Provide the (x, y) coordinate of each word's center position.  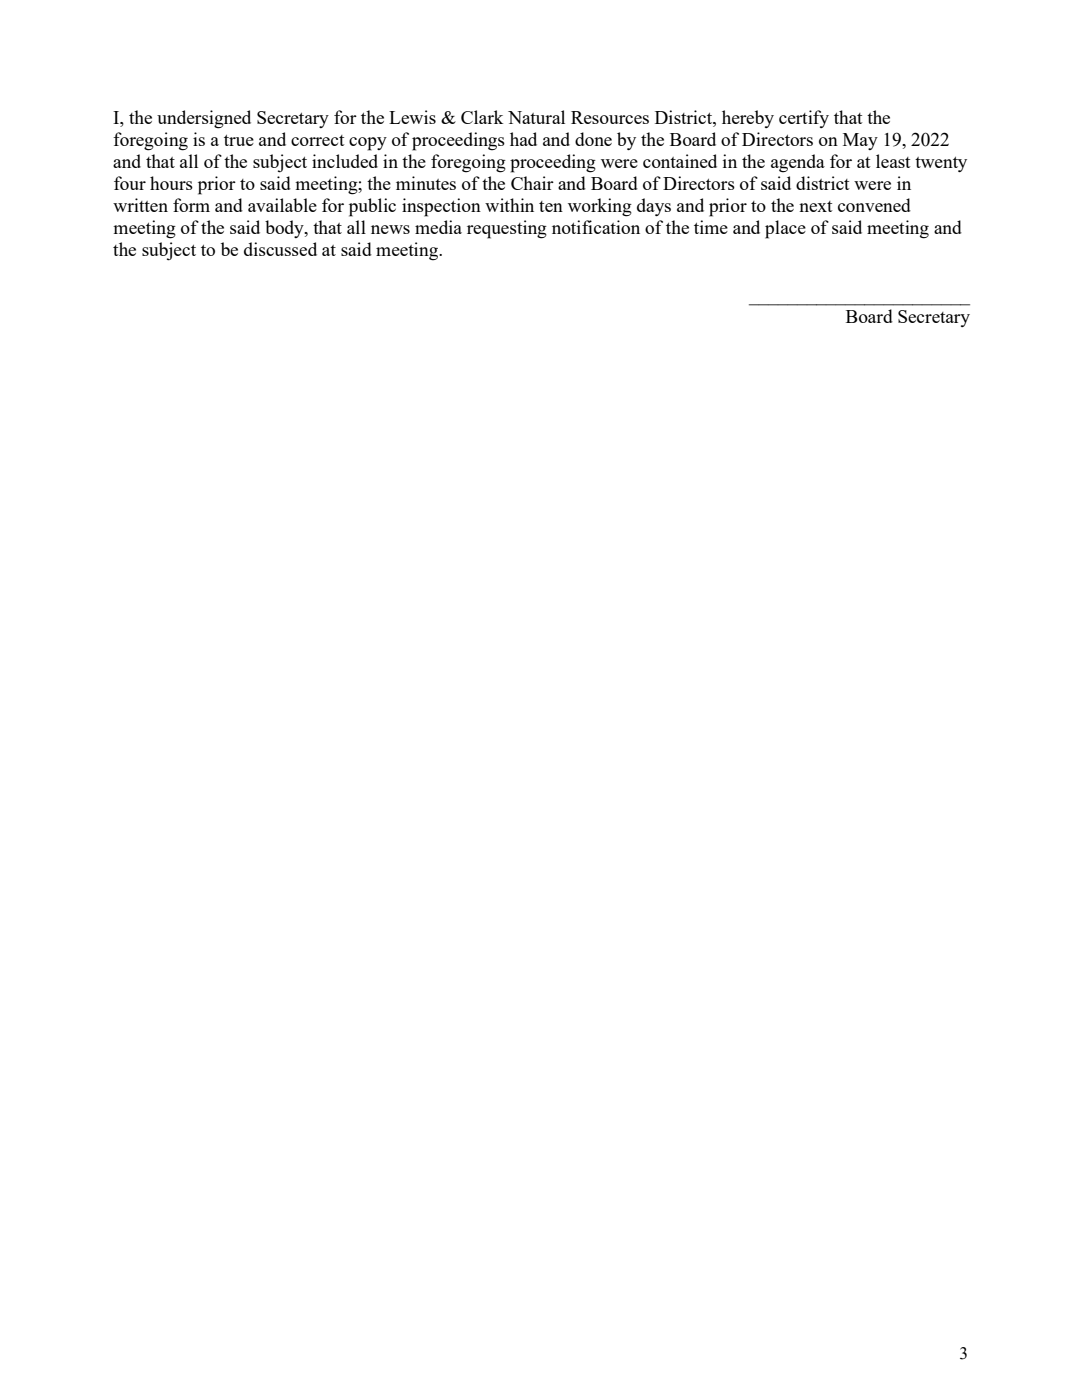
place (785, 229)
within (509, 205)
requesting (507, 229)
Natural (536, 117)
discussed (280, 249)
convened (874, 205)
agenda (798, 163)
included (345, 161)
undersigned (204, 119)
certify (804, 119)
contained (680, 161)
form (191, 205)
